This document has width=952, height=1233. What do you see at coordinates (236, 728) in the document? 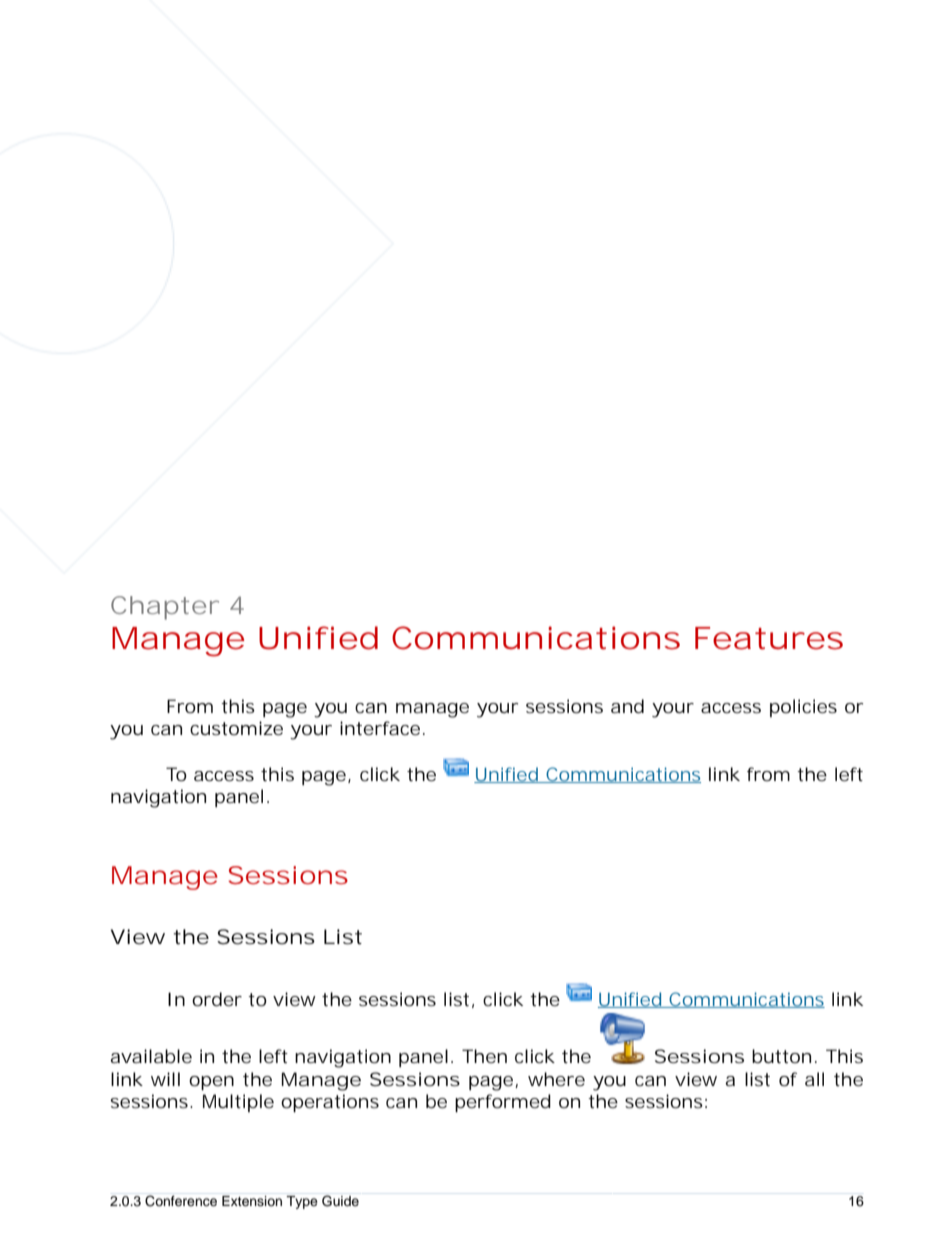
I see `customize` at bounding box center [236, 728].
